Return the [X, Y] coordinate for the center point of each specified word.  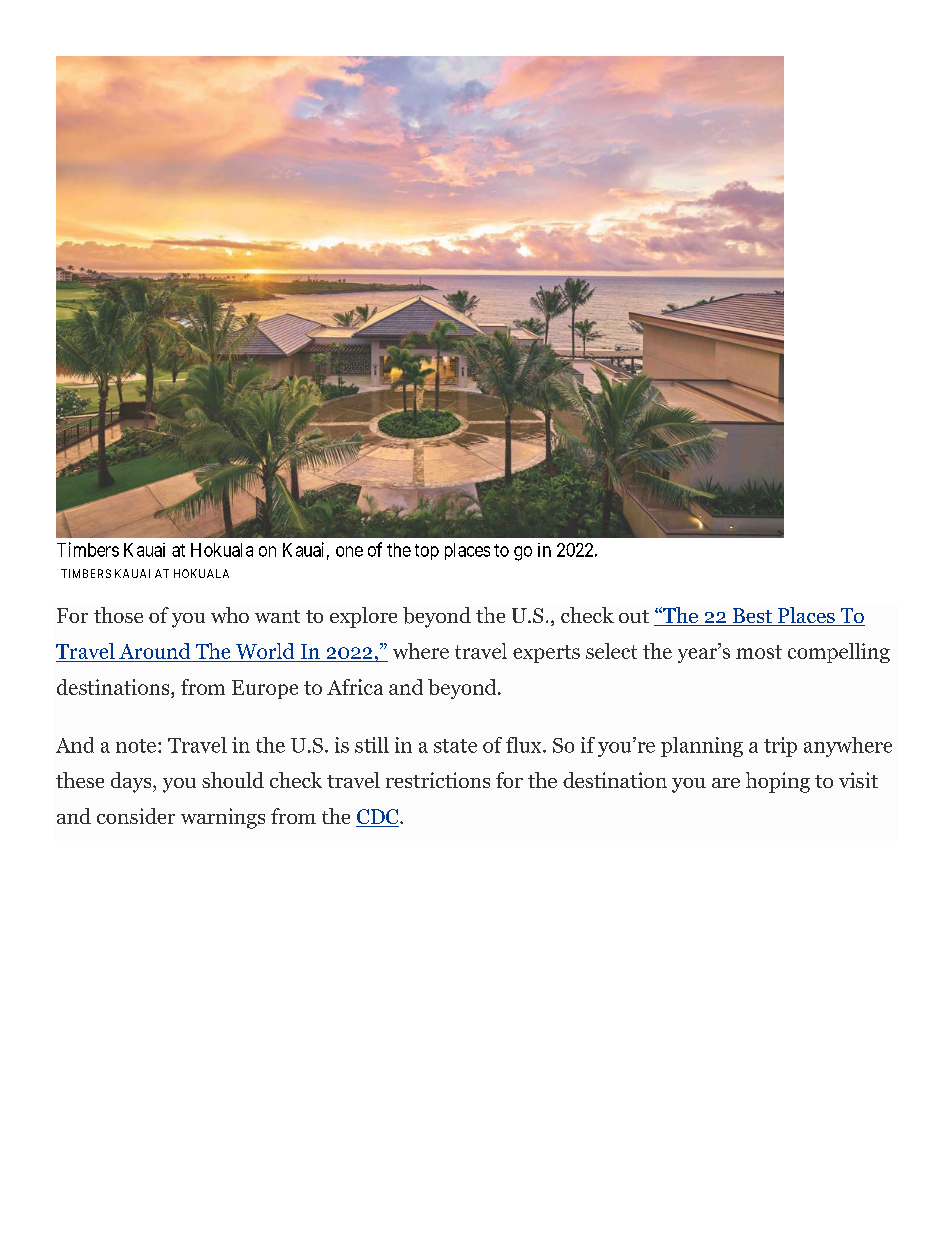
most [759, 652]
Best [752, 617]
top [427, 552]
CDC [378, 818]
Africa [355, 687]
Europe [265, 689]
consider [136, 816]
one [349, 551]
